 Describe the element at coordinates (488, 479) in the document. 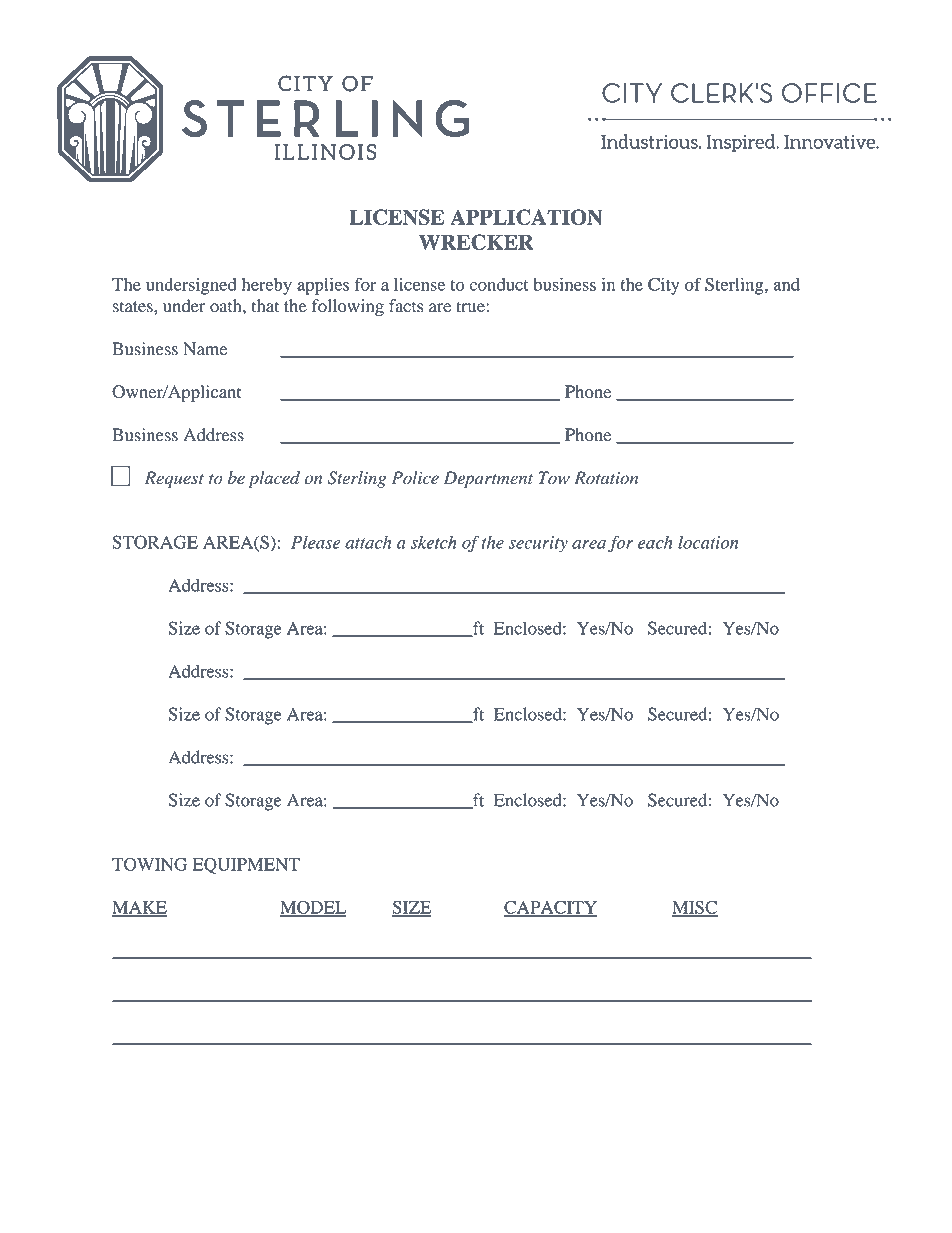

I see `Department` at that location.
